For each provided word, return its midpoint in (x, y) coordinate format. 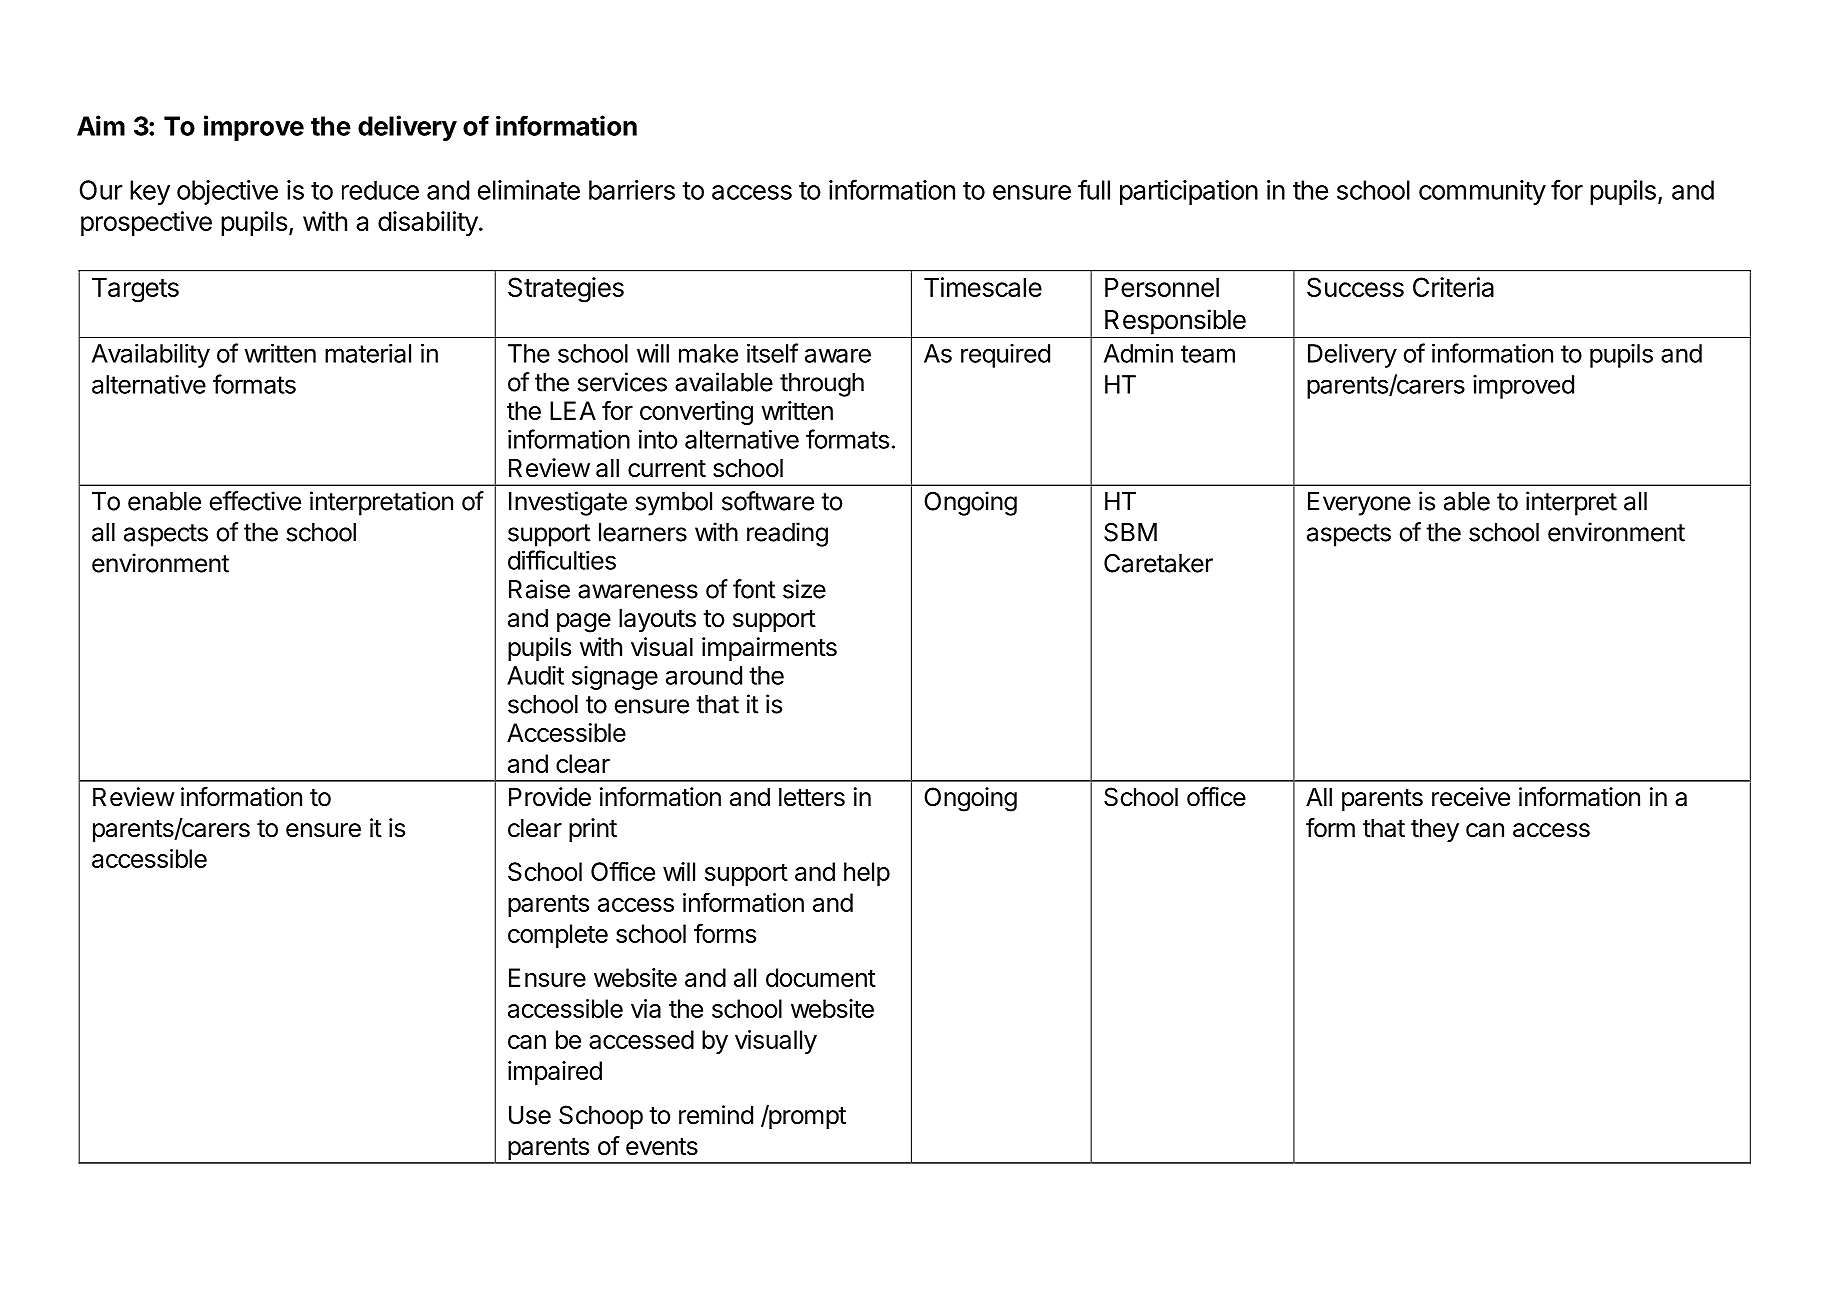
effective (255, 501)
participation (1189, 192)
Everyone (1359, 504)
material (368, 353)
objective (227, 192)
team (1208, 354)
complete (558, 936)
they (1435, 830)
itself (772, 353)
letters (812, 797)
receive (1471, 797)
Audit (535, 675)
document (821, 977)
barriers (632, 190)
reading (787, 534)
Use (530, 1115)
